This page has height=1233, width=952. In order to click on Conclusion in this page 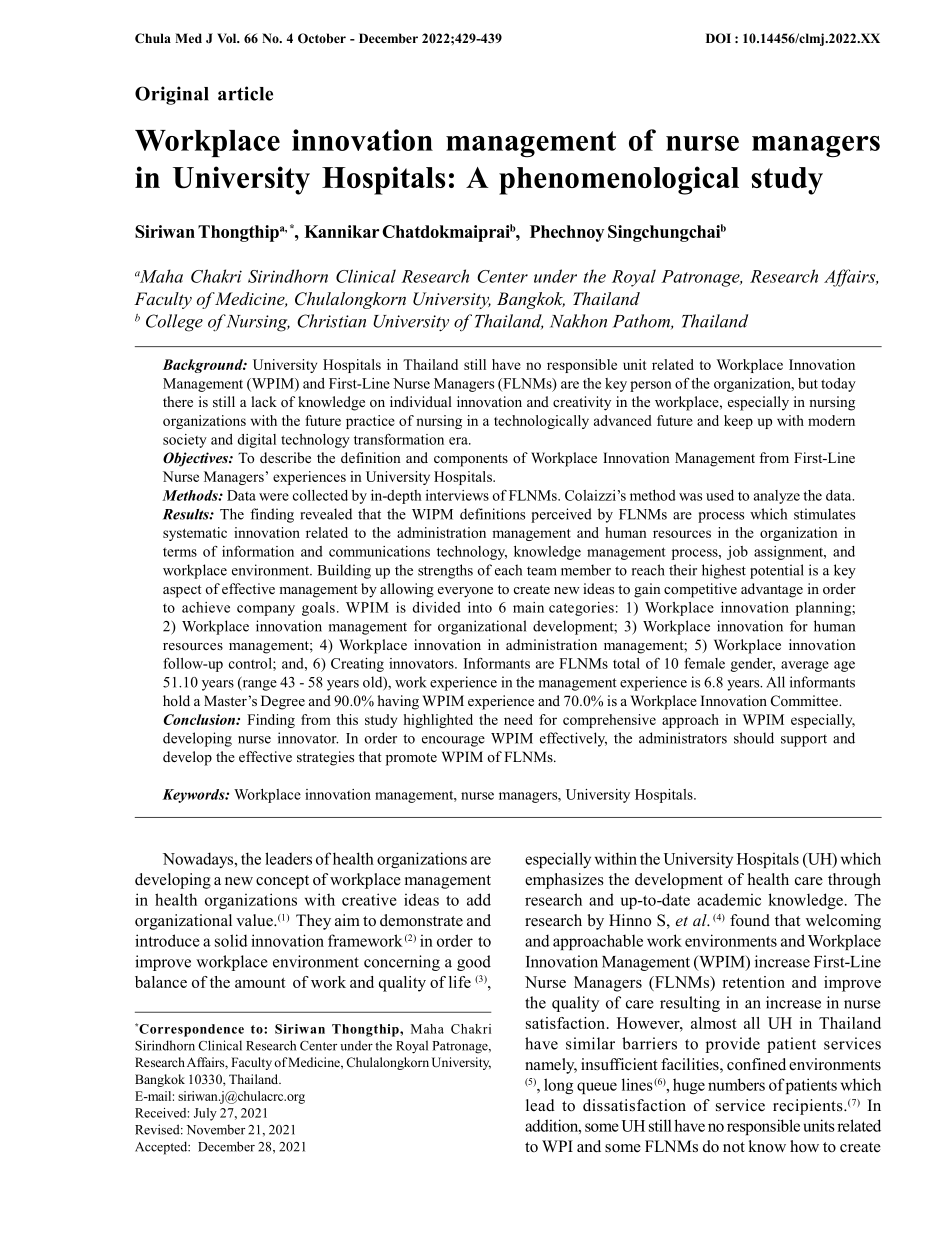, I will do `click(200, 719)`.
